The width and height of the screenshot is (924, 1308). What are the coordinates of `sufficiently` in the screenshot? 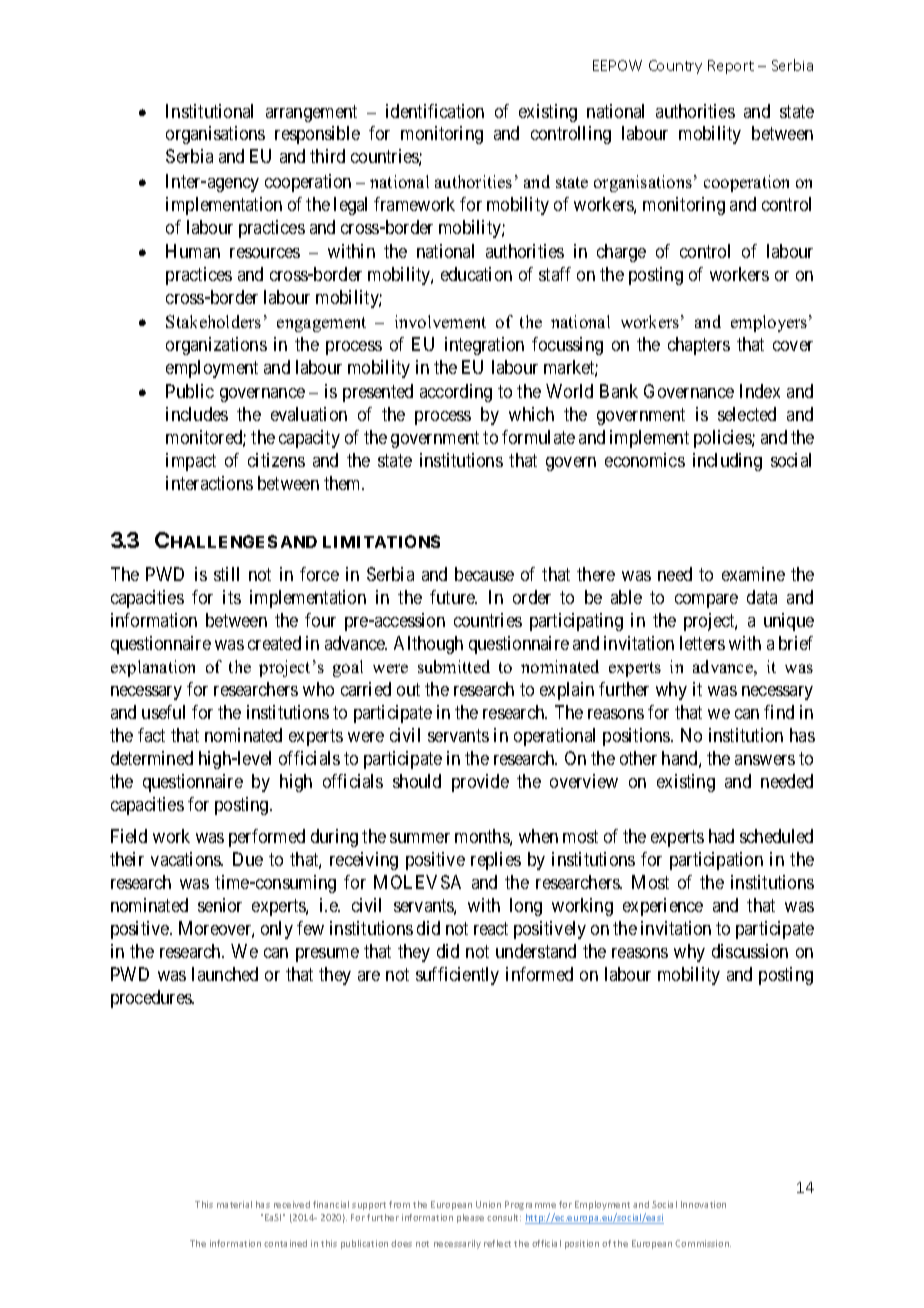 It's located at (457, 976).
